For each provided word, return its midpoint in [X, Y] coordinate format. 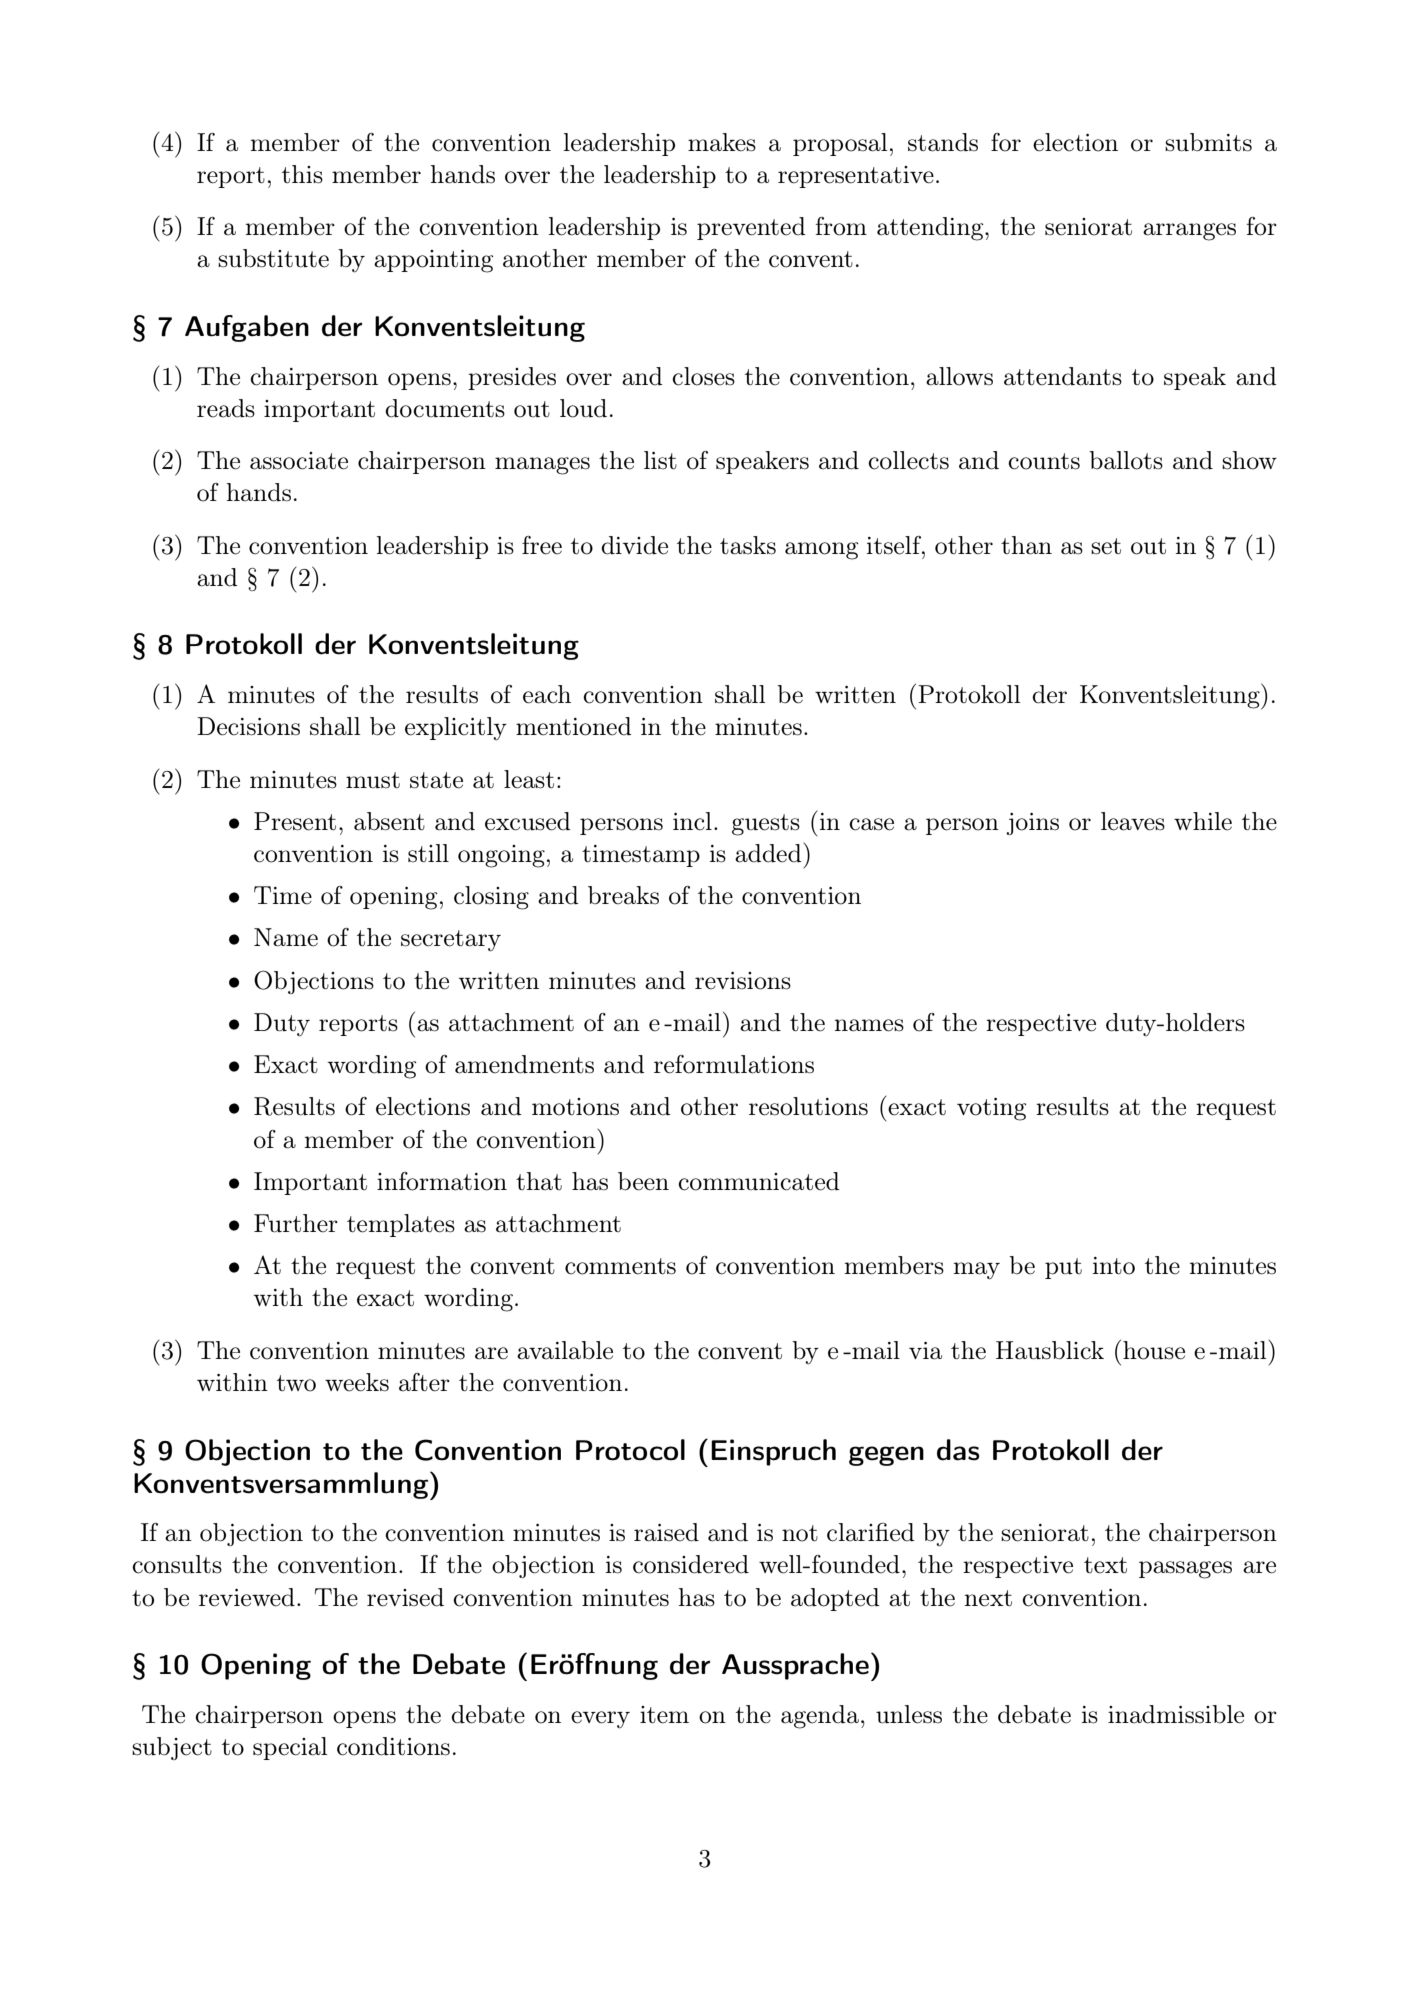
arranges [1189, 232]
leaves [1133, 821]
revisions [743, 981]
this [302, 174]
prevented [751, 228]
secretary [451, 941]
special [290, 1748]
